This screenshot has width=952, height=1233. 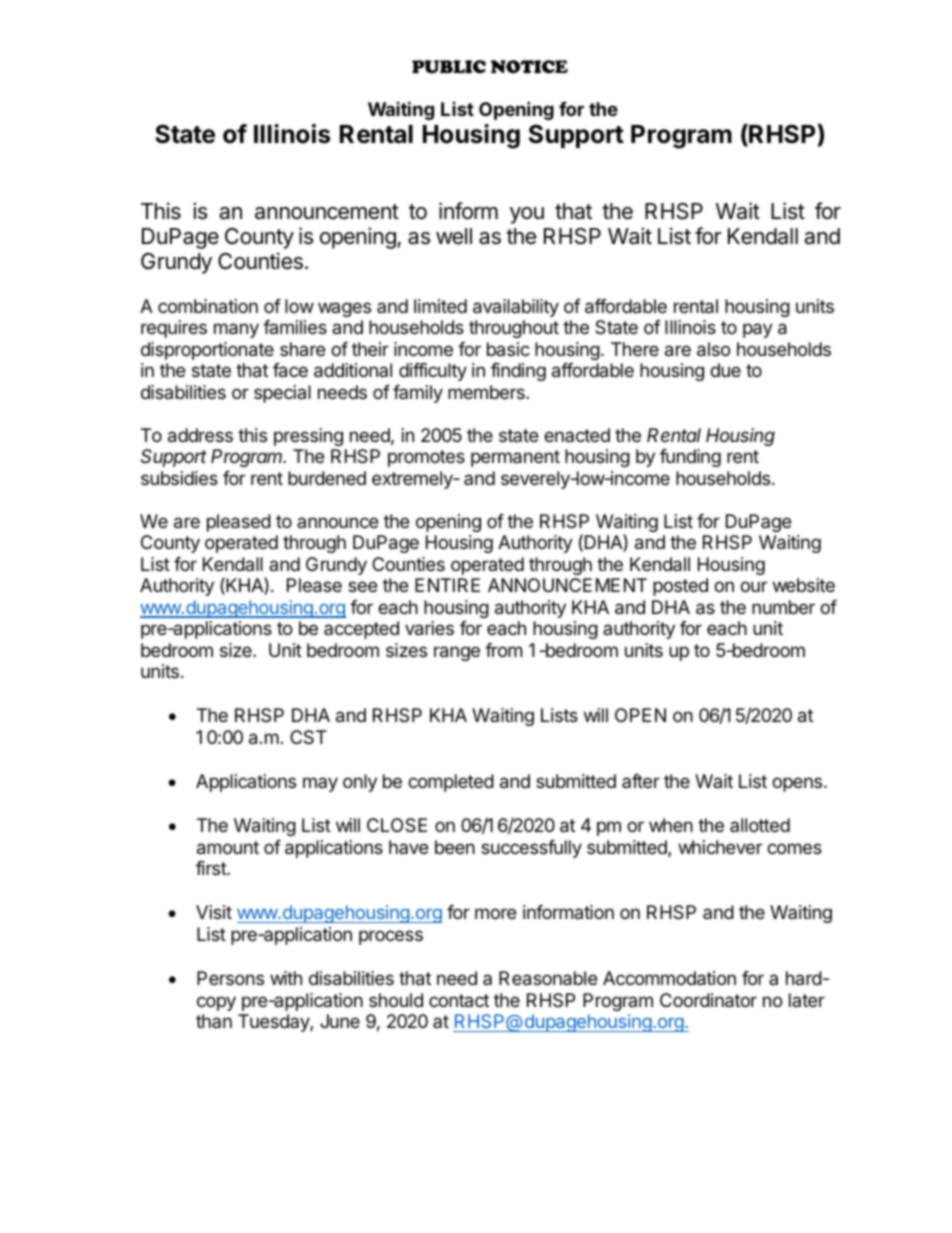 What do you see at coordinates (449, 67) in the screenshot?
I see `PUBLIC` at bounding box center [449, 67].
